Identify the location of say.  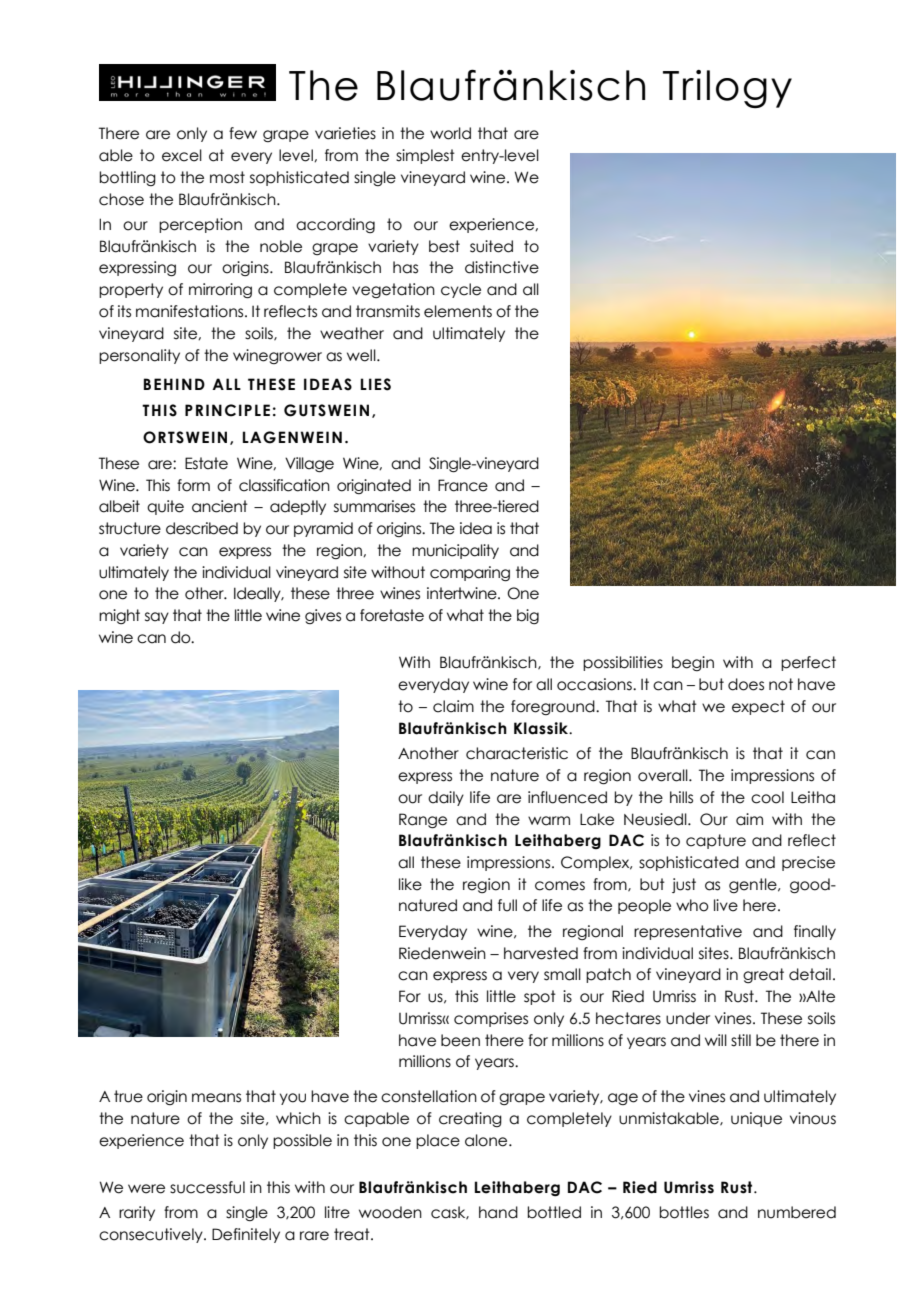
(157, 618).
